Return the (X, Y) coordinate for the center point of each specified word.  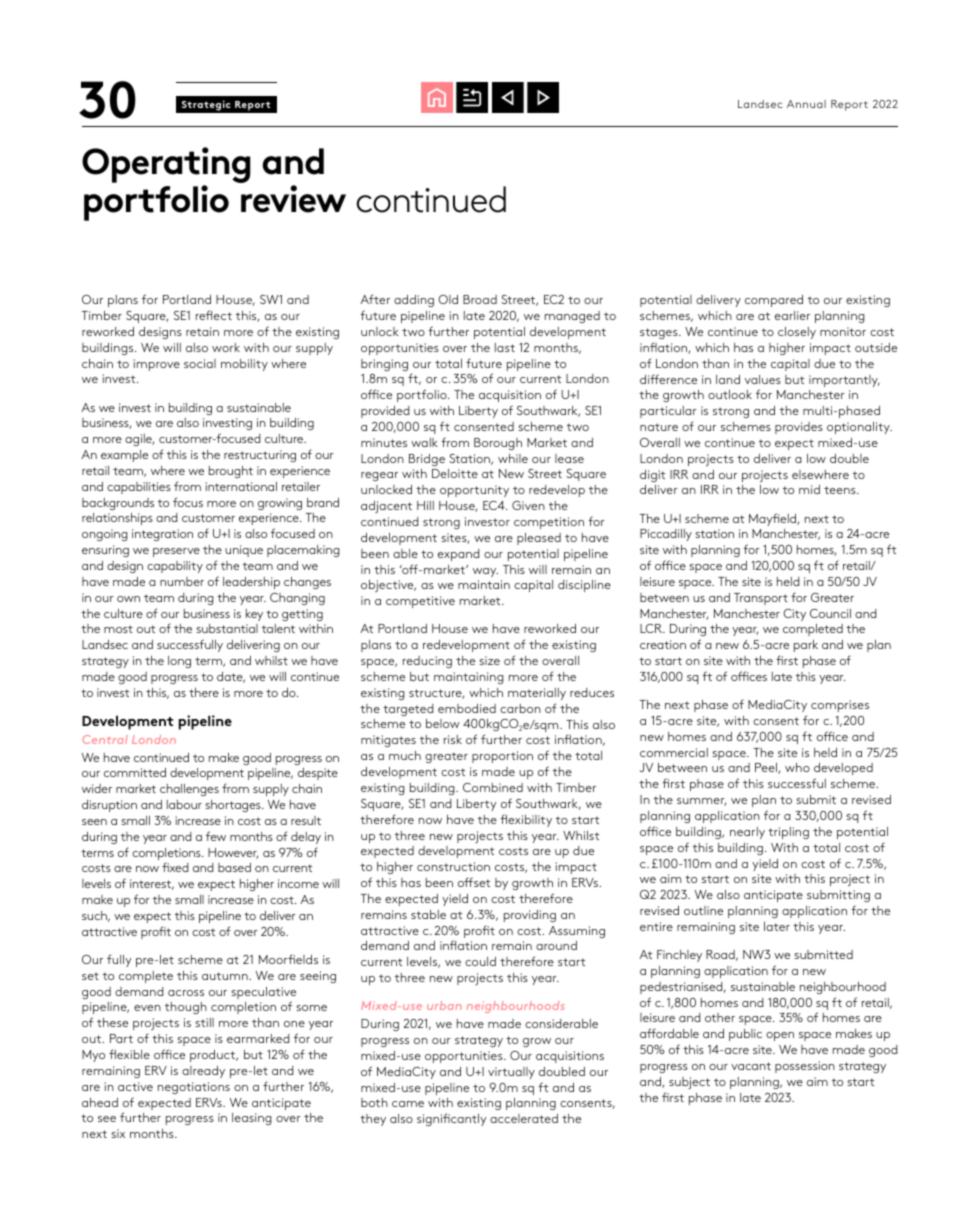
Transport (761, 599)
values (763, 379)
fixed (175, 867)
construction (453, 866)
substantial (227, 628)
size (489, 660)
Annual (806, 104)
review (293, 199)
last (505, 347)
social (200, 363)
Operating (166, 165)
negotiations (194, 1088)
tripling (788, 833)
